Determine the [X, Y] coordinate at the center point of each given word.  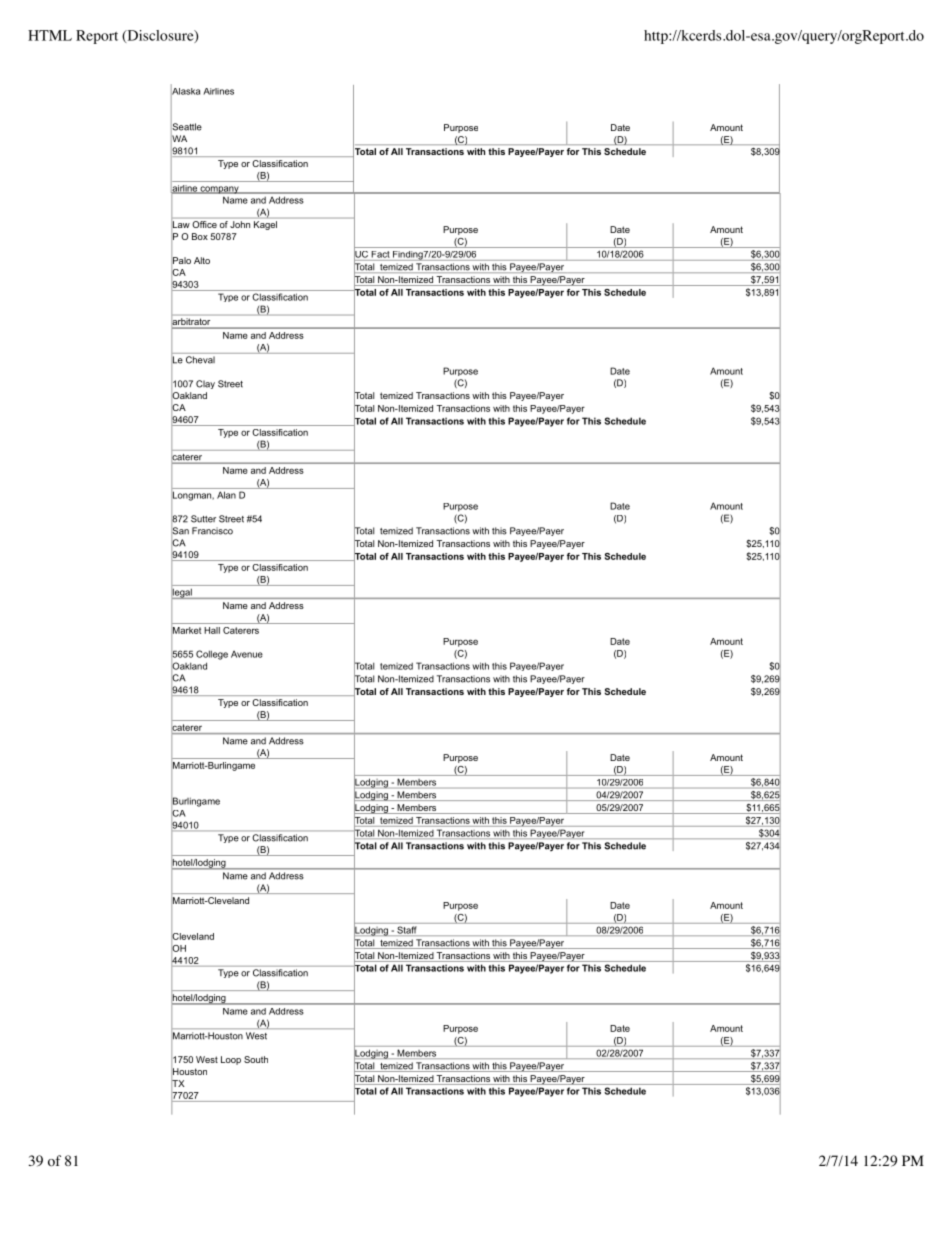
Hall [212, 630]
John [240, 224]
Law [181, 224]
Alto [202, 260]
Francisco [212, 531]
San [180, 531]
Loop [231, 1060]
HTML [50, 35]
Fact [380, 254]
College [212, 655]
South [256, 1059]
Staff [406, 930]
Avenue [247, 654]
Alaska [185, 91]
